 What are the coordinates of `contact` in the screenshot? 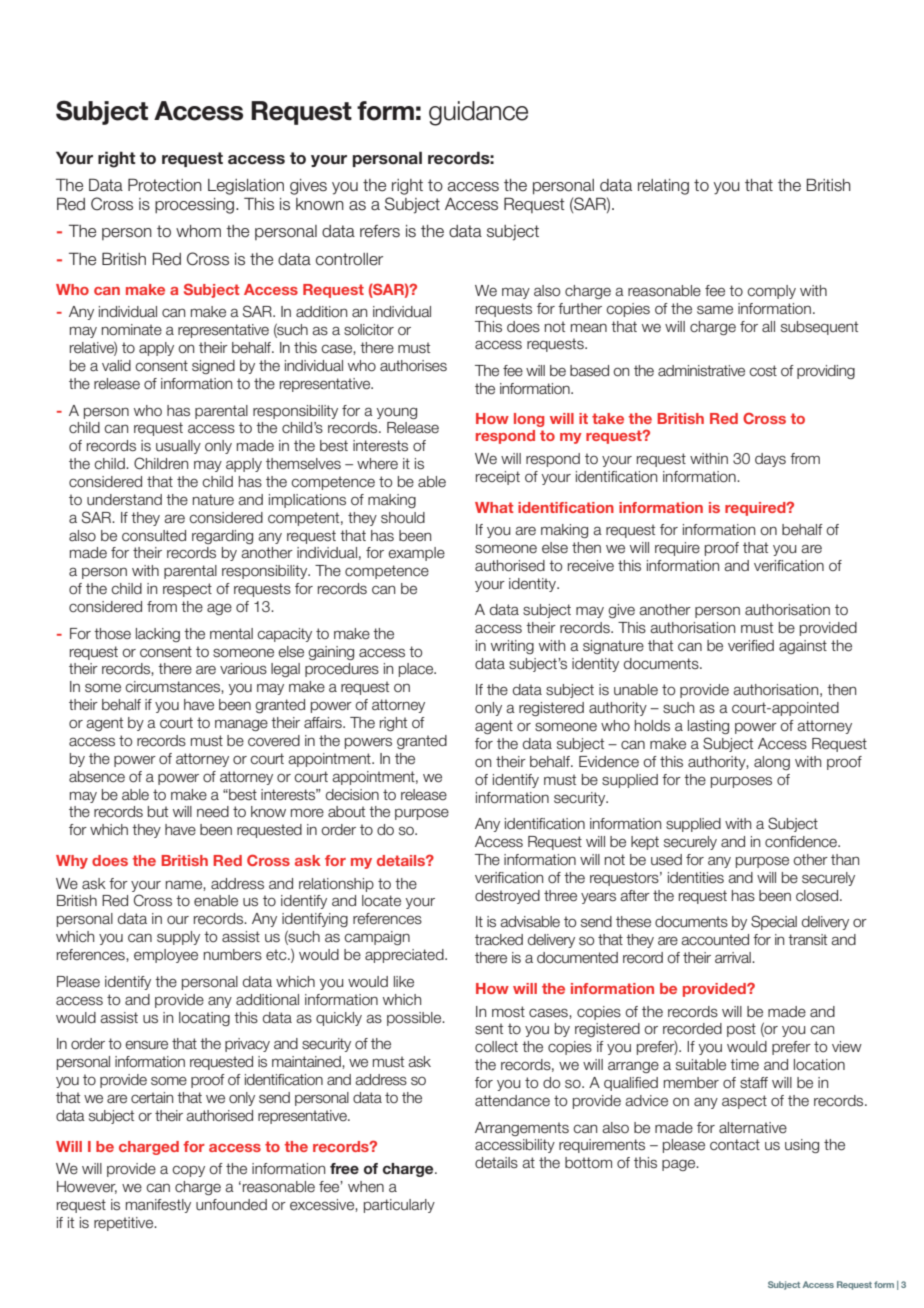 It's located at (735, 1145).
